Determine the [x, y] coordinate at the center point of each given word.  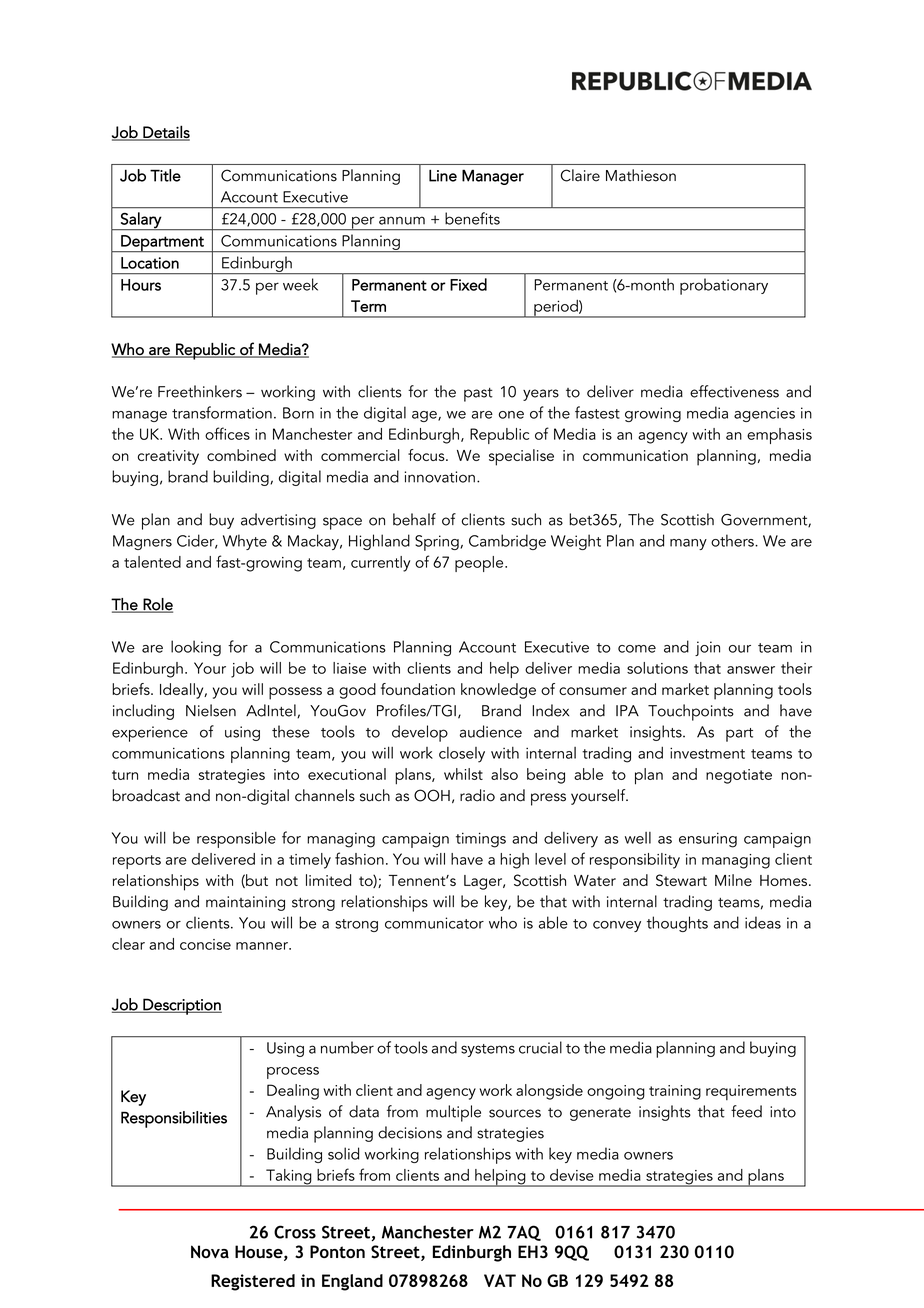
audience [491, 731]
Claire [580, 175]
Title [165, 175]
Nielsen [211, 710]
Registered [253, 1282]
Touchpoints [691, 712]
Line [443, 175]
